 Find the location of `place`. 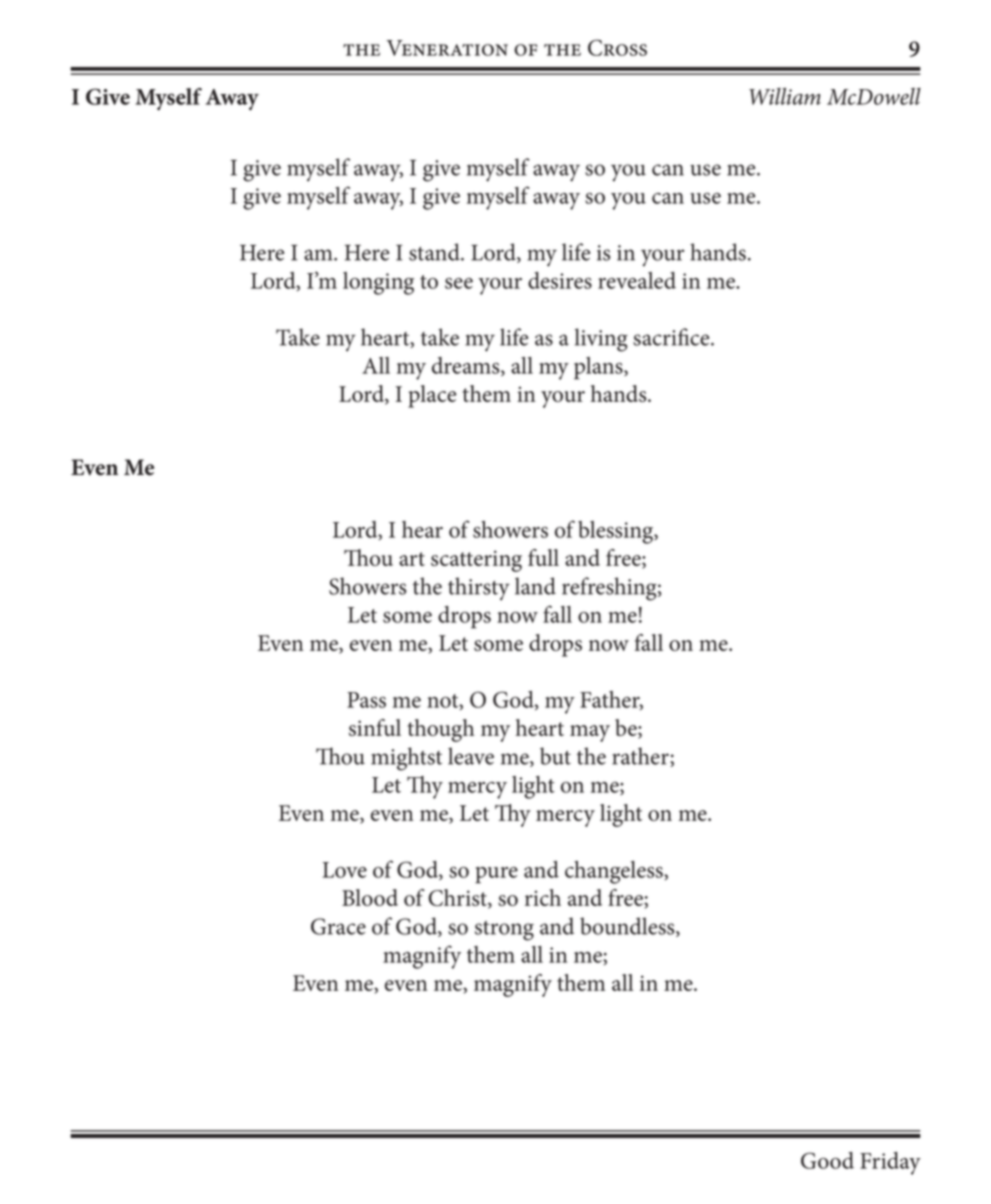

place is located at coordinates (432, 396).
